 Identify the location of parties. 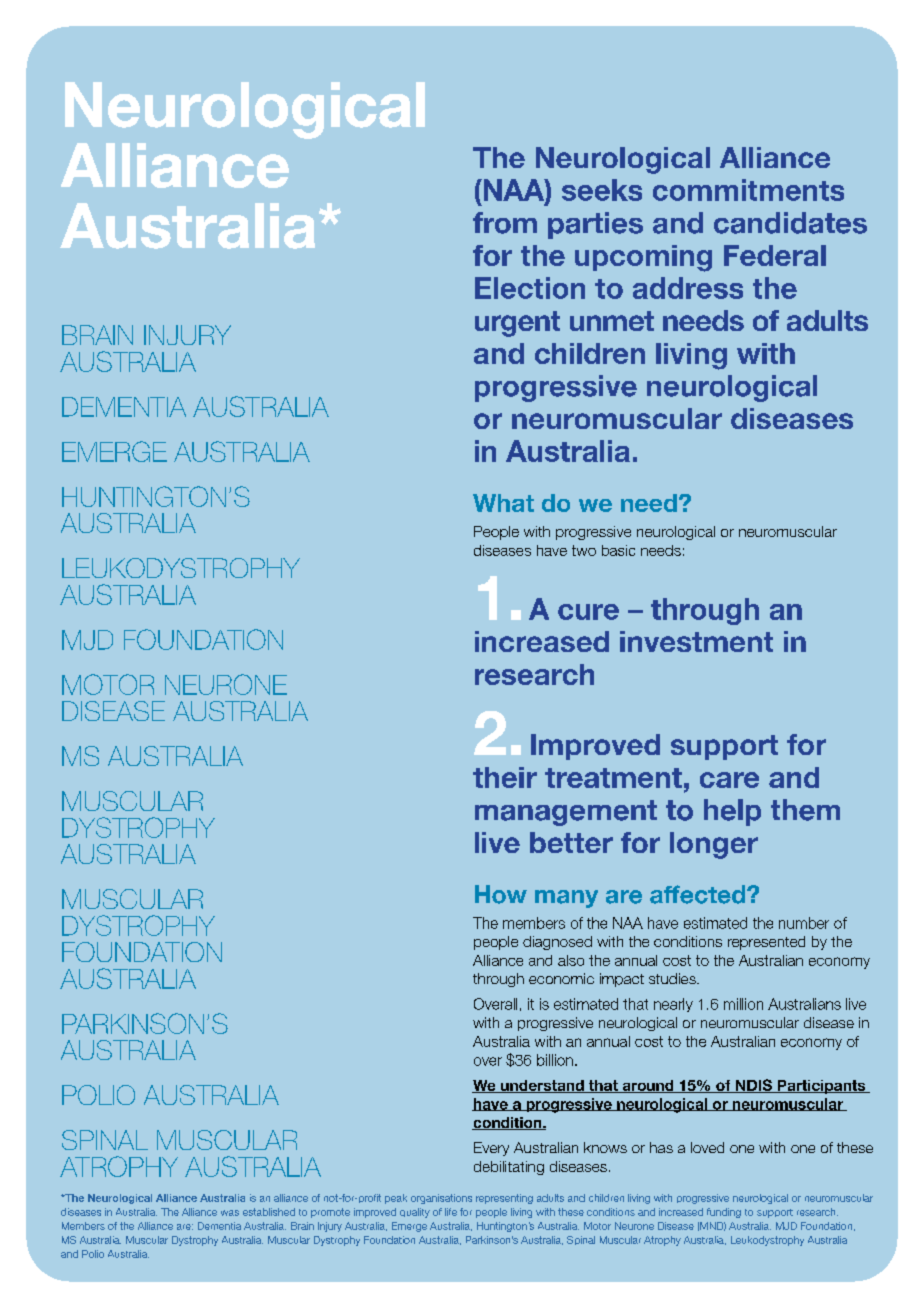
(595, 225).
